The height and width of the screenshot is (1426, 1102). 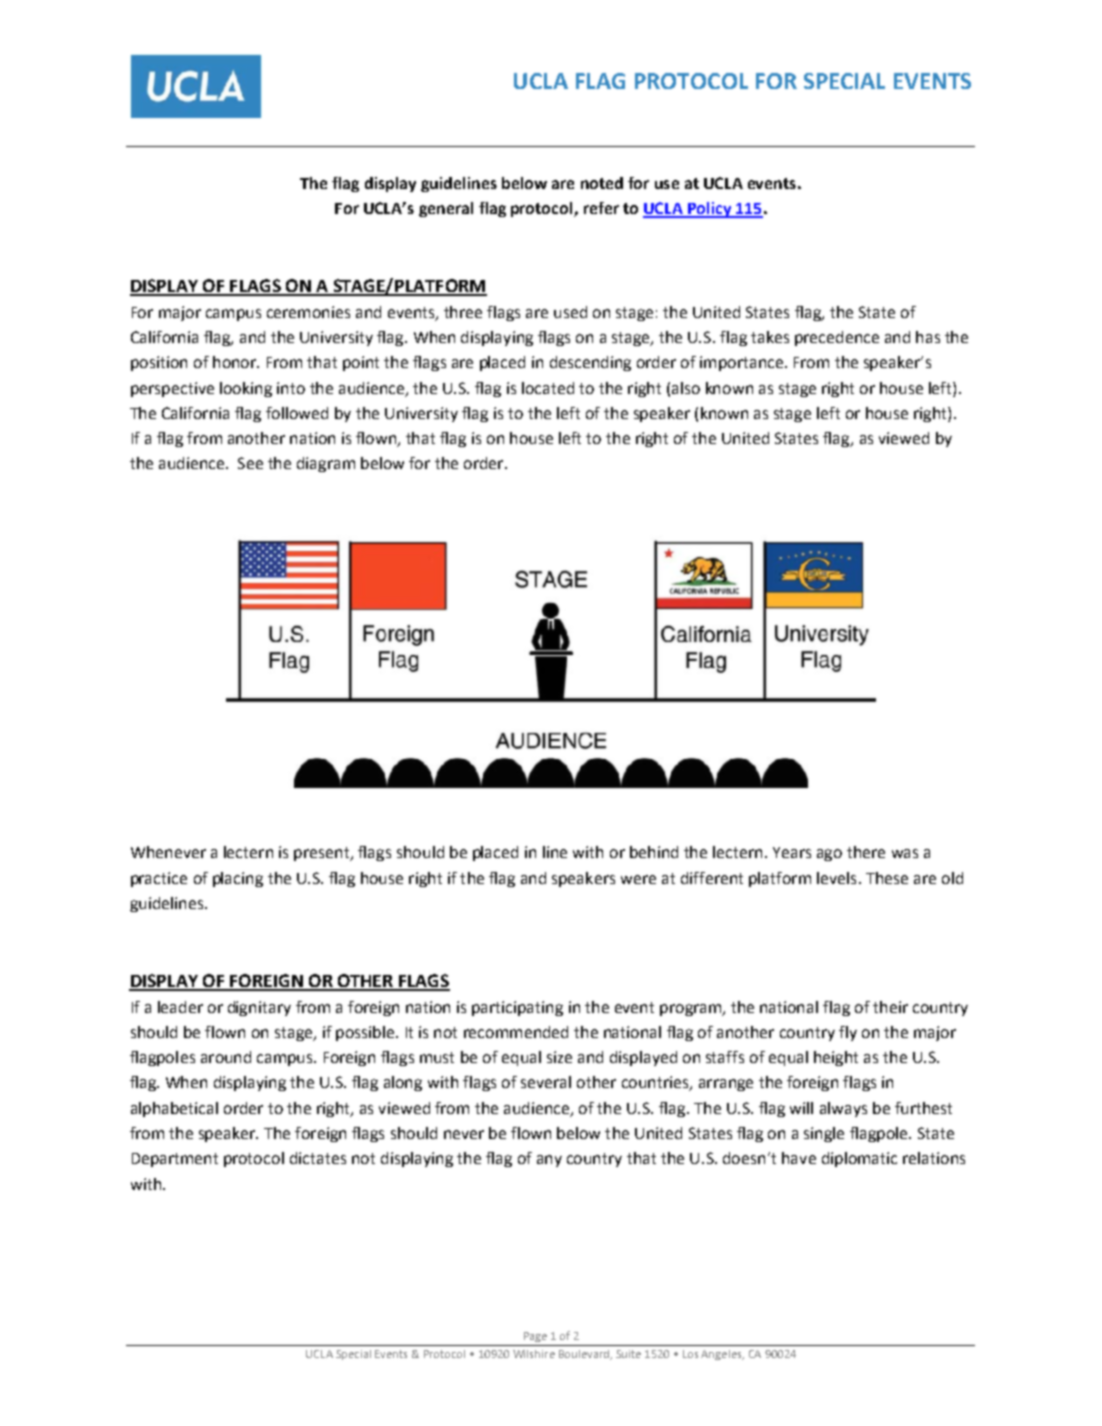 I want to click on located, so click(x=548, y=388).
